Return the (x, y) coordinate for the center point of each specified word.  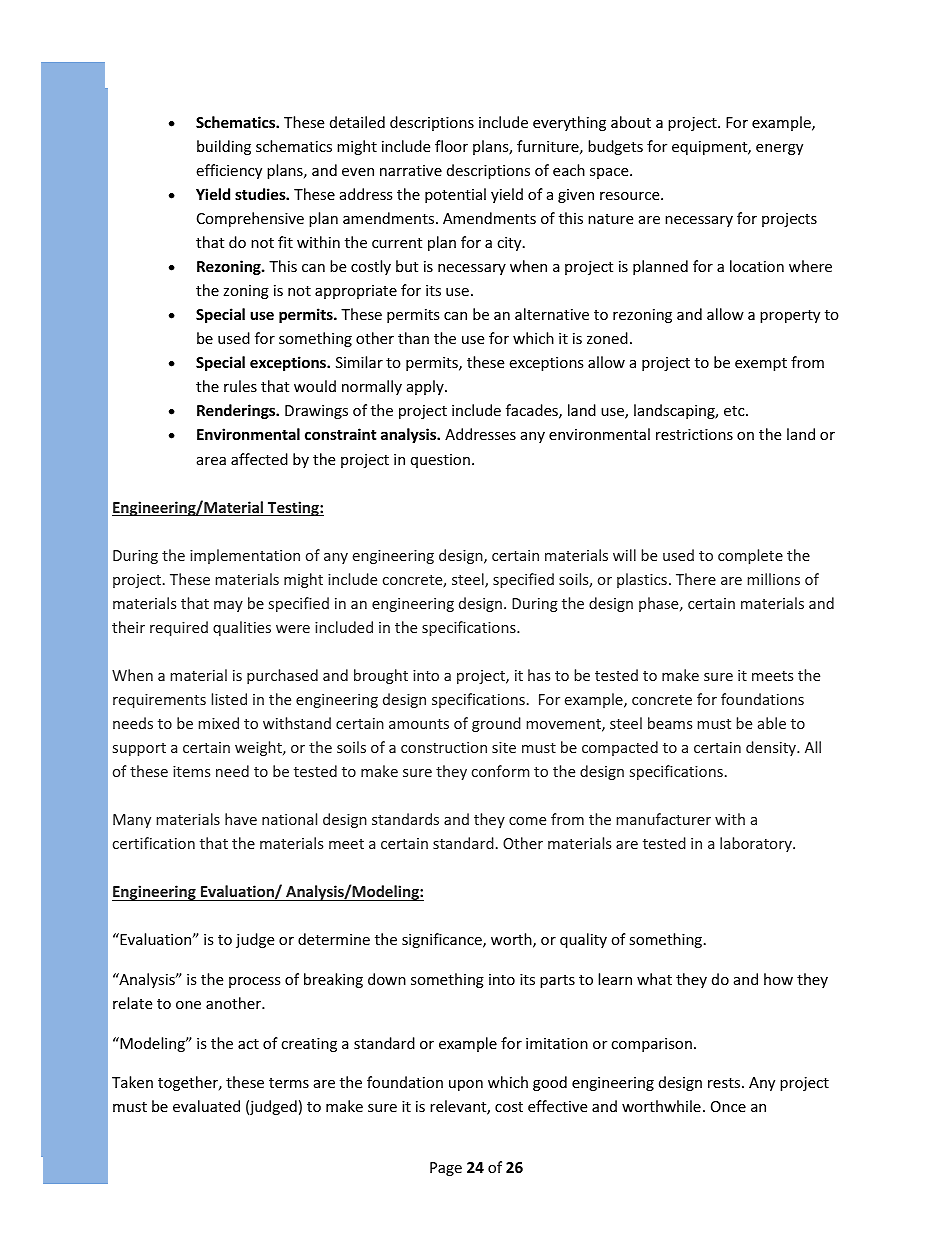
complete (750, 556)
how (778, 979)
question (440, 461)
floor (451, 146)
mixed (218, 723)
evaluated (206, 1106)
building (224, 147)
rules (240, 386)
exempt (761, 364)
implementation (245, 556)
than (413, 338)
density (772, 748)
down (387, 979)
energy (779, 149)
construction (444, 747)
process (255, 982)
